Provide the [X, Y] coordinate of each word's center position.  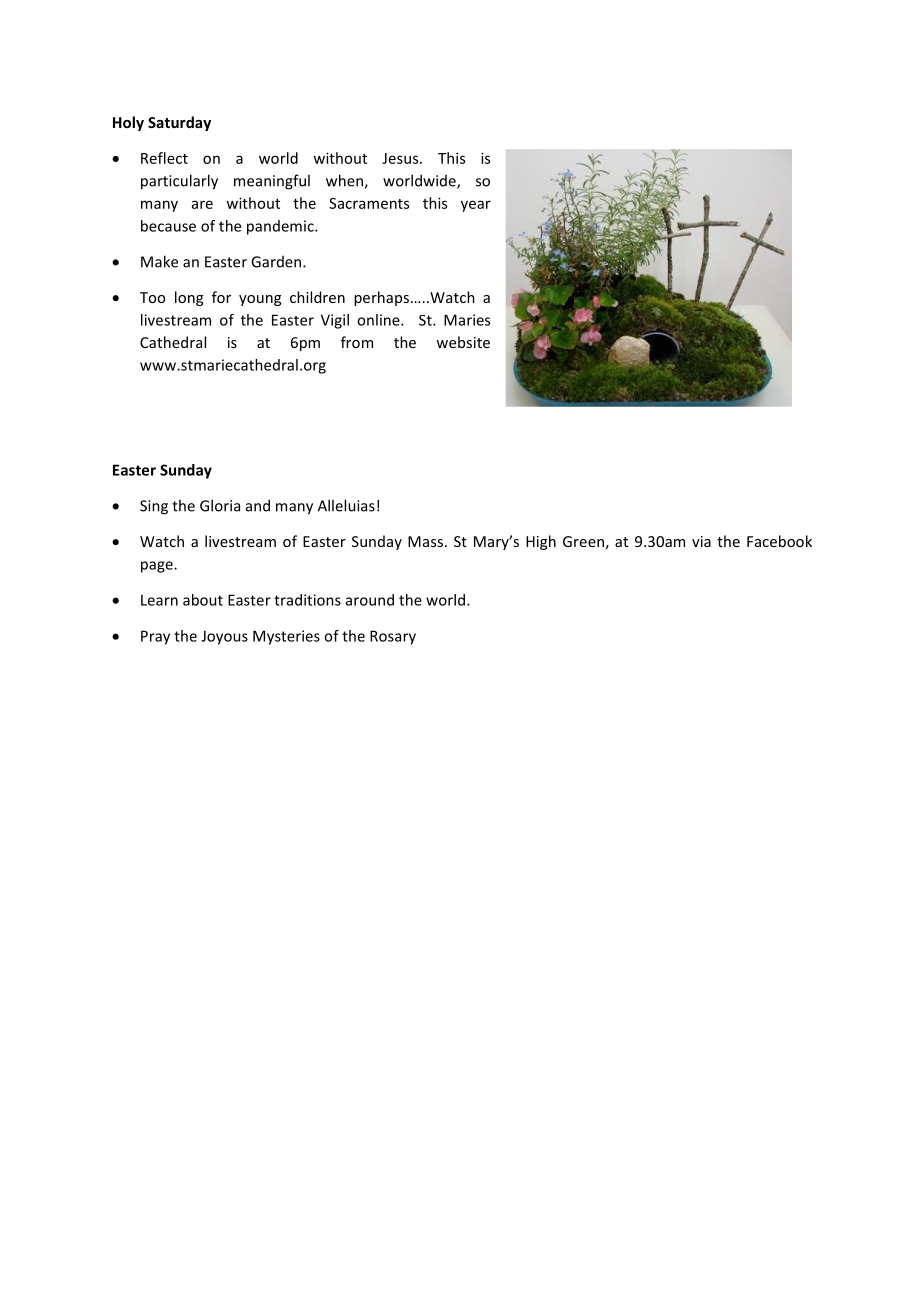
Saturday [179, 123]
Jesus [401, 158]
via [701, 541]
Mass [425, 541]
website [463, 342]
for [221, 297]
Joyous [224, 637]
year [476, 206]
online [379, 320]
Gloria [220, 505]
